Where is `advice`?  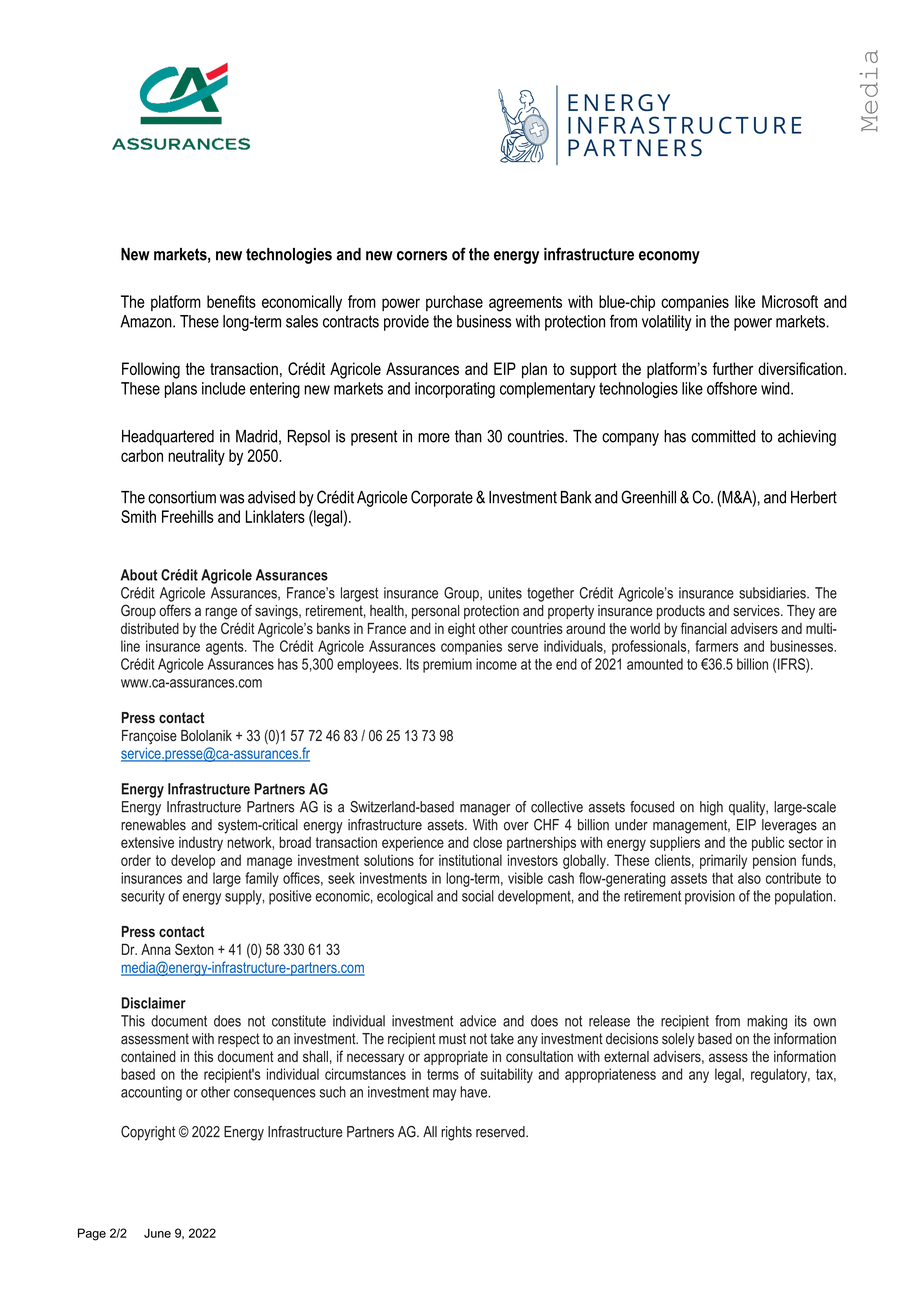
advice is located at coordinates (478, 1021).
